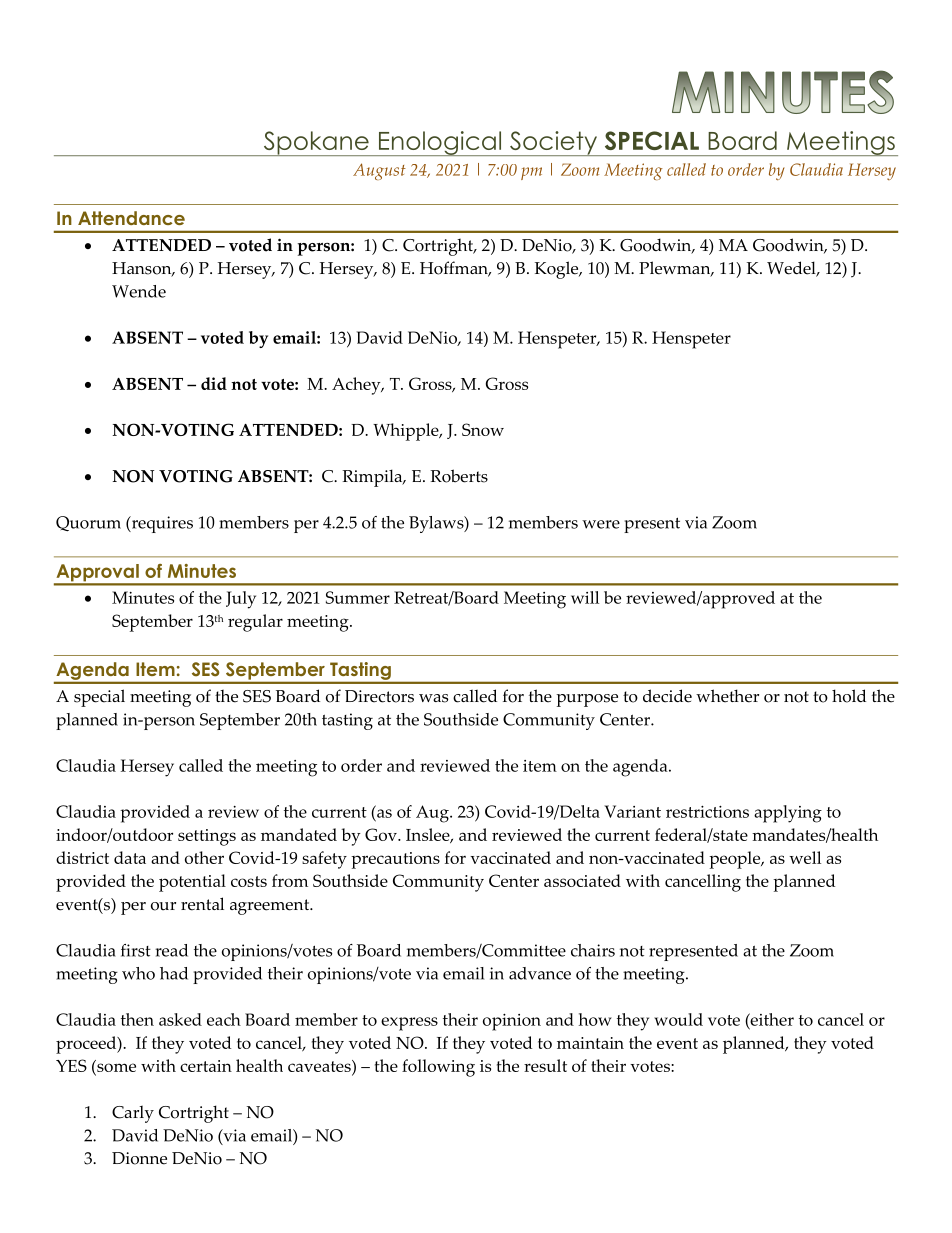 The width and height of the page is (952, 1233). What do you see at coordinates (131, 218) in the page?
I see `Attendance` at bounding box center [131, 218].
